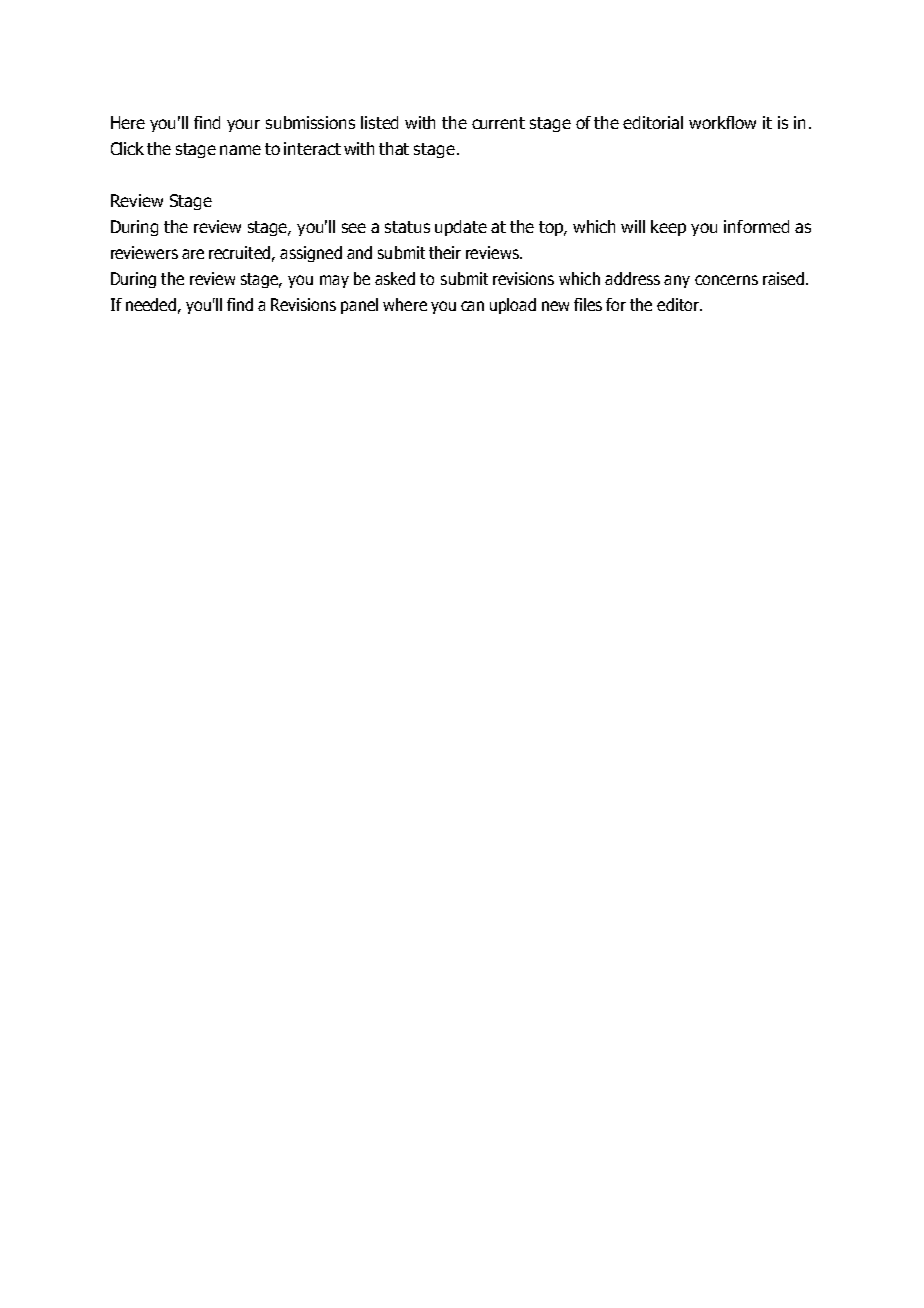 The height and width of the screenshot is (1308, 924). I want to click on panel, so click(359, 306).
